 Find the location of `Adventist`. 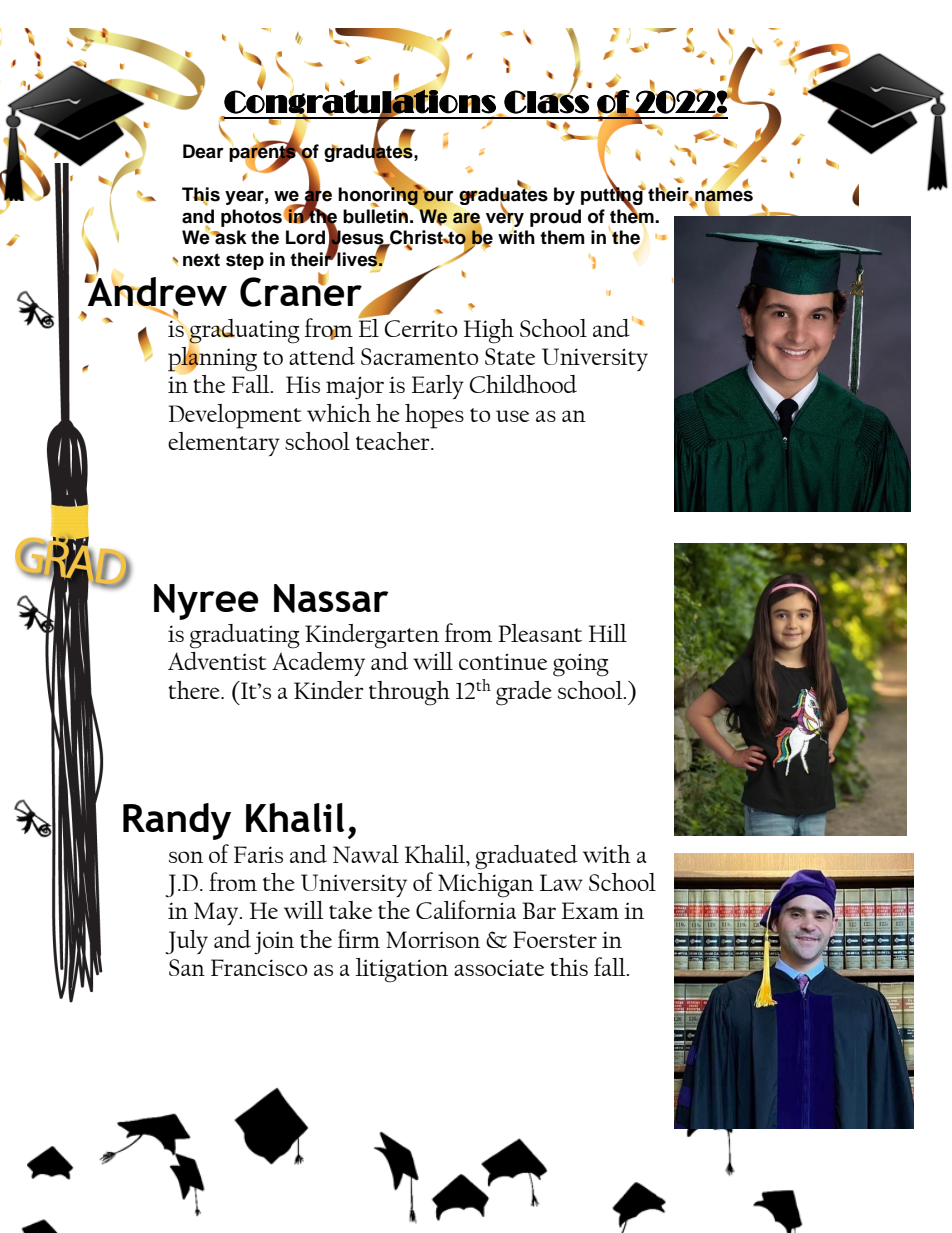

Adventist is located at coordinates (217, 661).
